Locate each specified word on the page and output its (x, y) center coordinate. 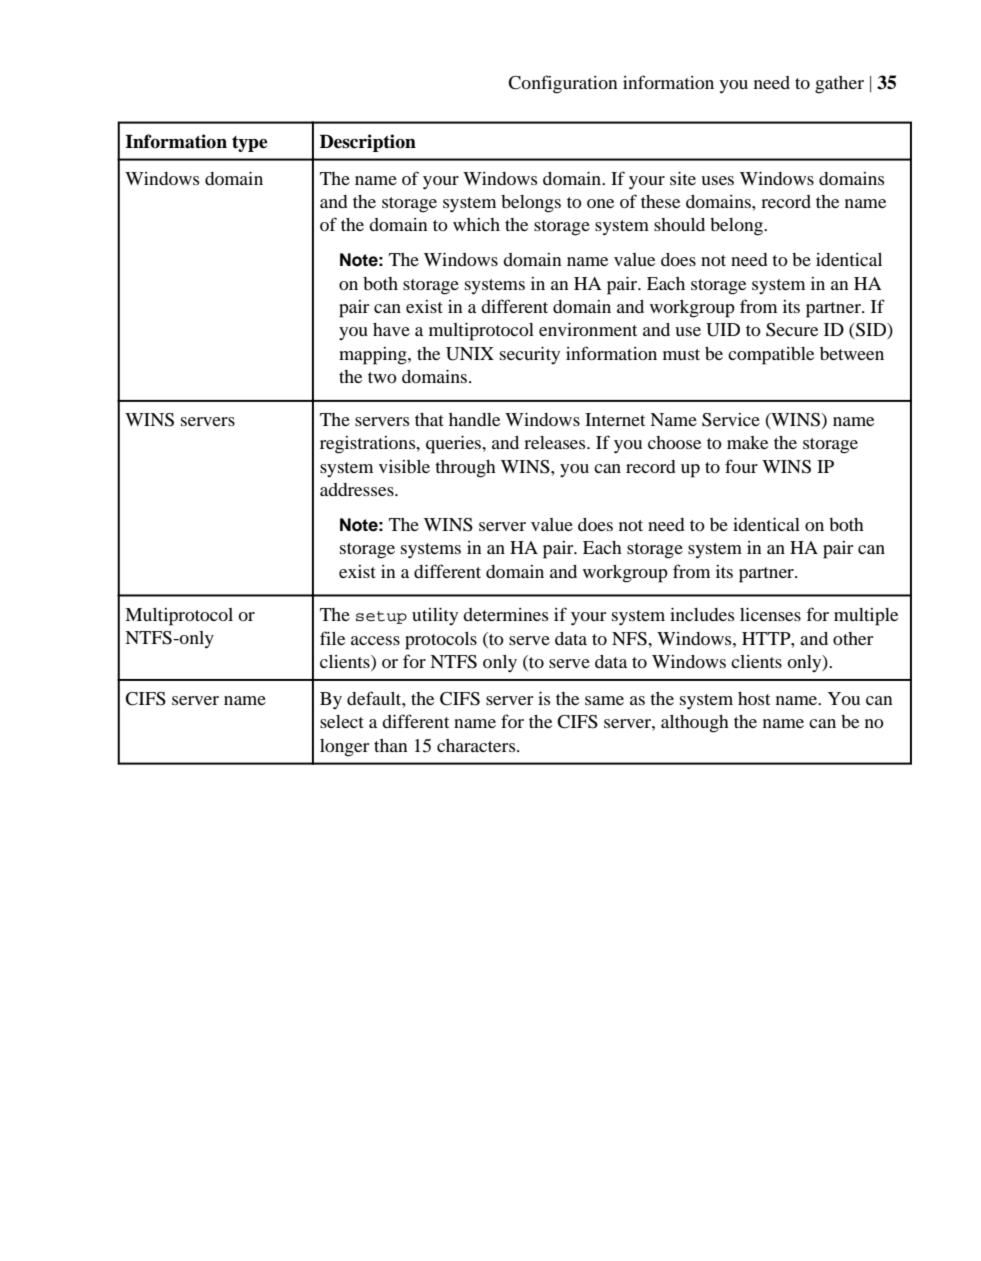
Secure (792, 330)
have (391, 329)
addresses (358, 489)
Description (368, 143)
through (465, 469)
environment (588, 329)
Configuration (563, 84)
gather (839, 85)
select (342, 721)
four (741, 466)
